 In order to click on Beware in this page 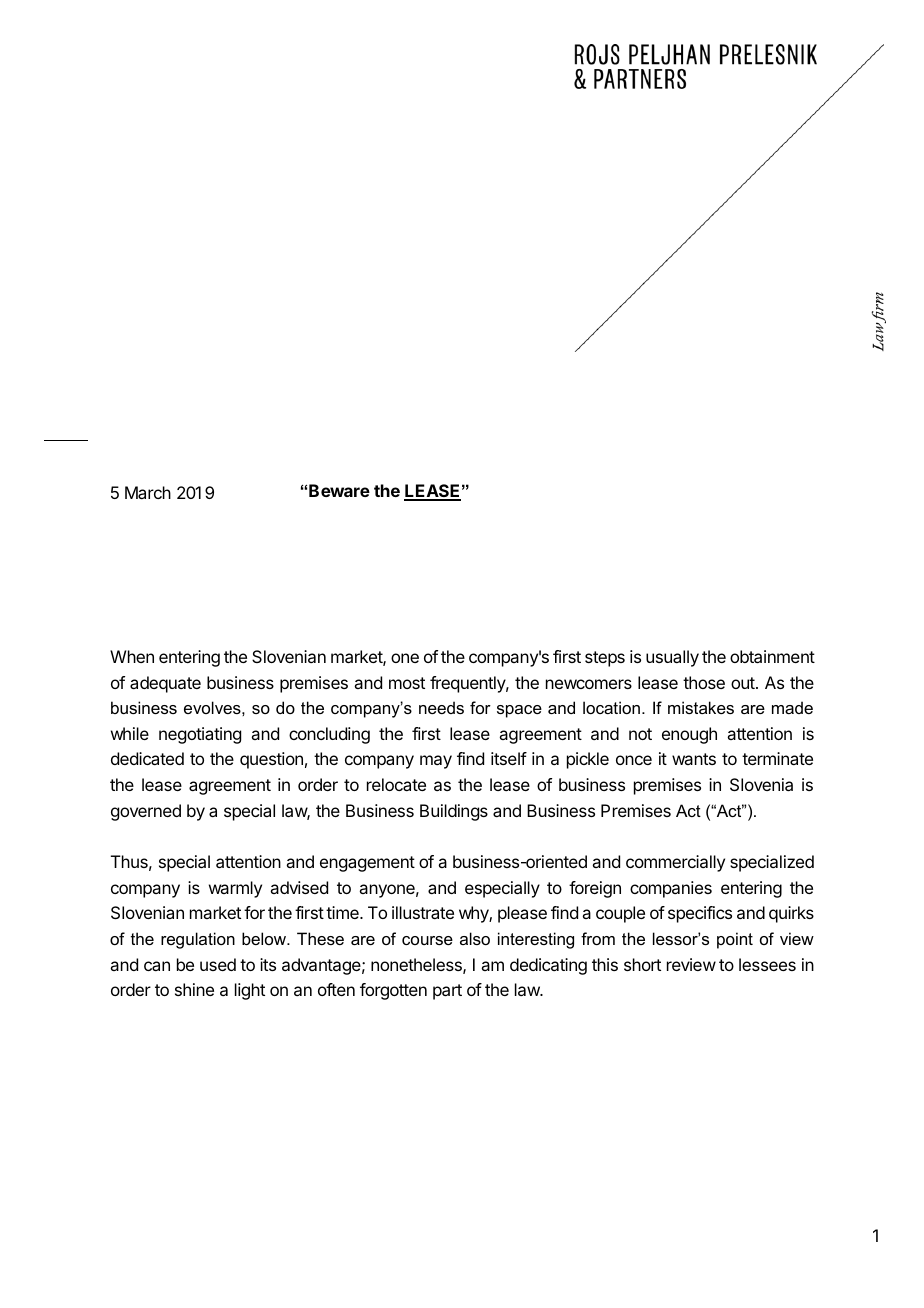, I will do `click(339, 490)`.
